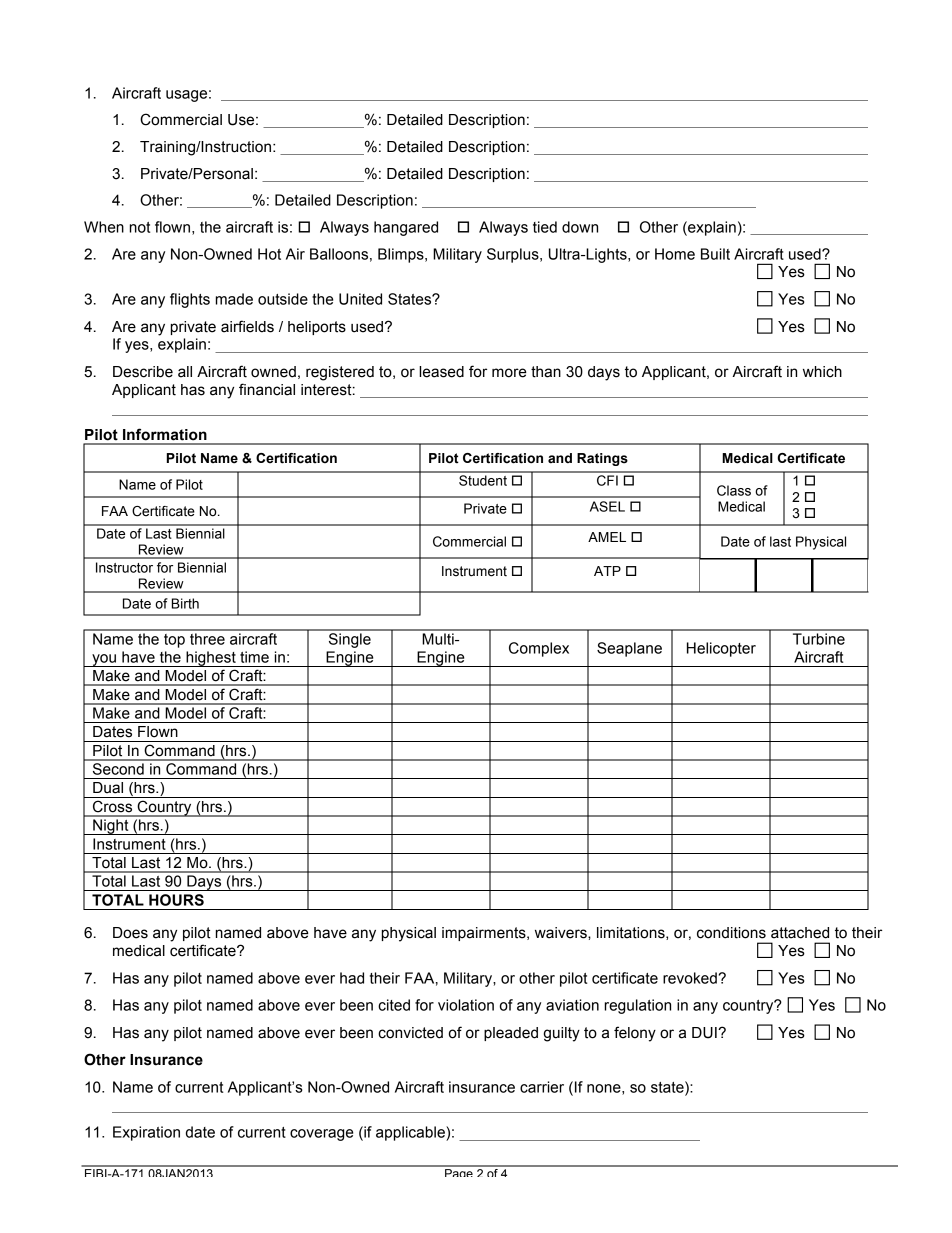 The height and width of the screenshot is (1233, 952). What do you see at coordinates (545, 227) in the screenshot?
I see `tied` at bounding box center [545, 227].
